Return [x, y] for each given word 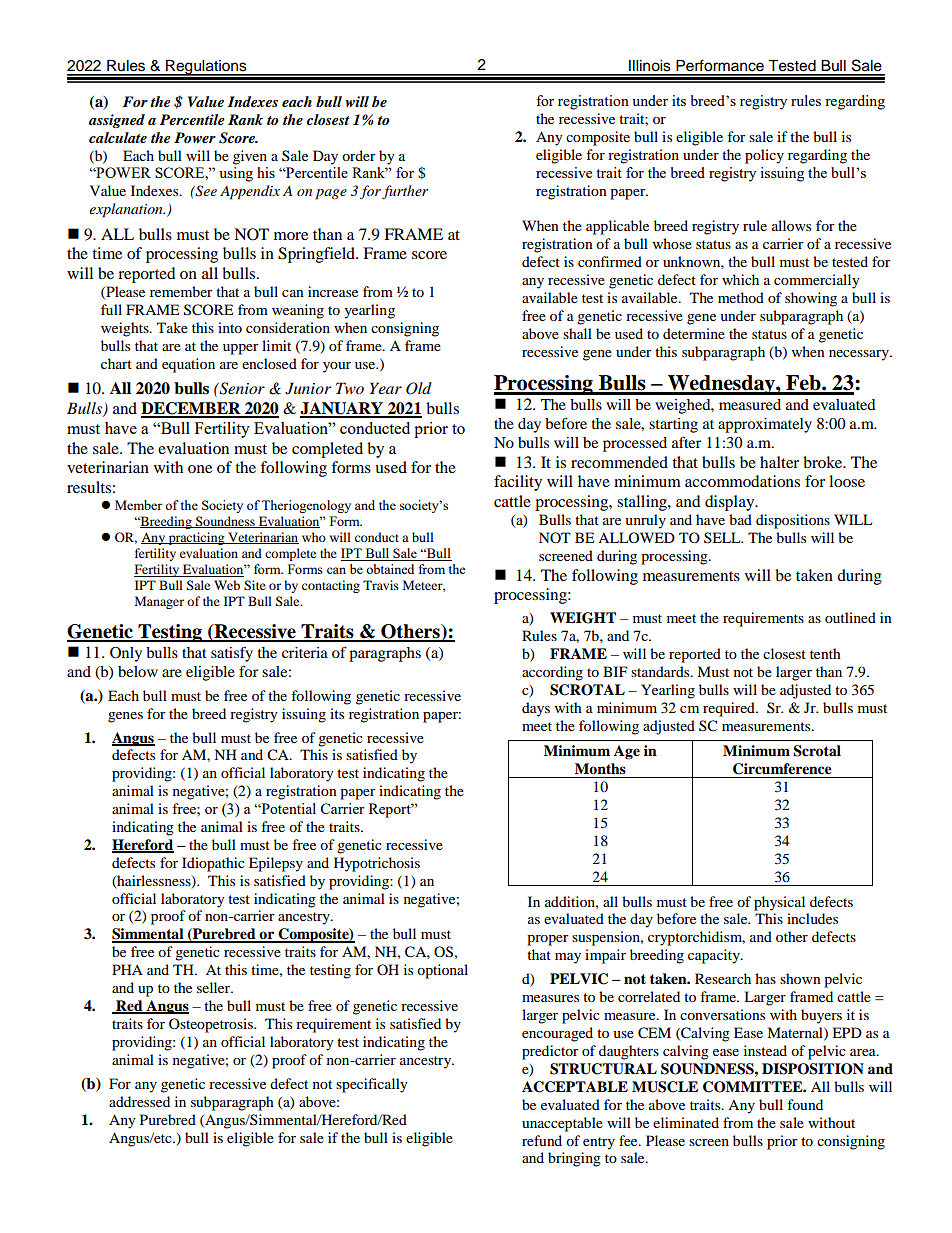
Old [419, 388]
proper [548, 940]
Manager [159, 602]
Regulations [206, 68]
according [552, 673]
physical [779, 903]
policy [764, 156]
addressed [139, 1101]
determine [694, 333]
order [359, 155]
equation [188, 365]
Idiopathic [213, 864]
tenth [825, 653]
